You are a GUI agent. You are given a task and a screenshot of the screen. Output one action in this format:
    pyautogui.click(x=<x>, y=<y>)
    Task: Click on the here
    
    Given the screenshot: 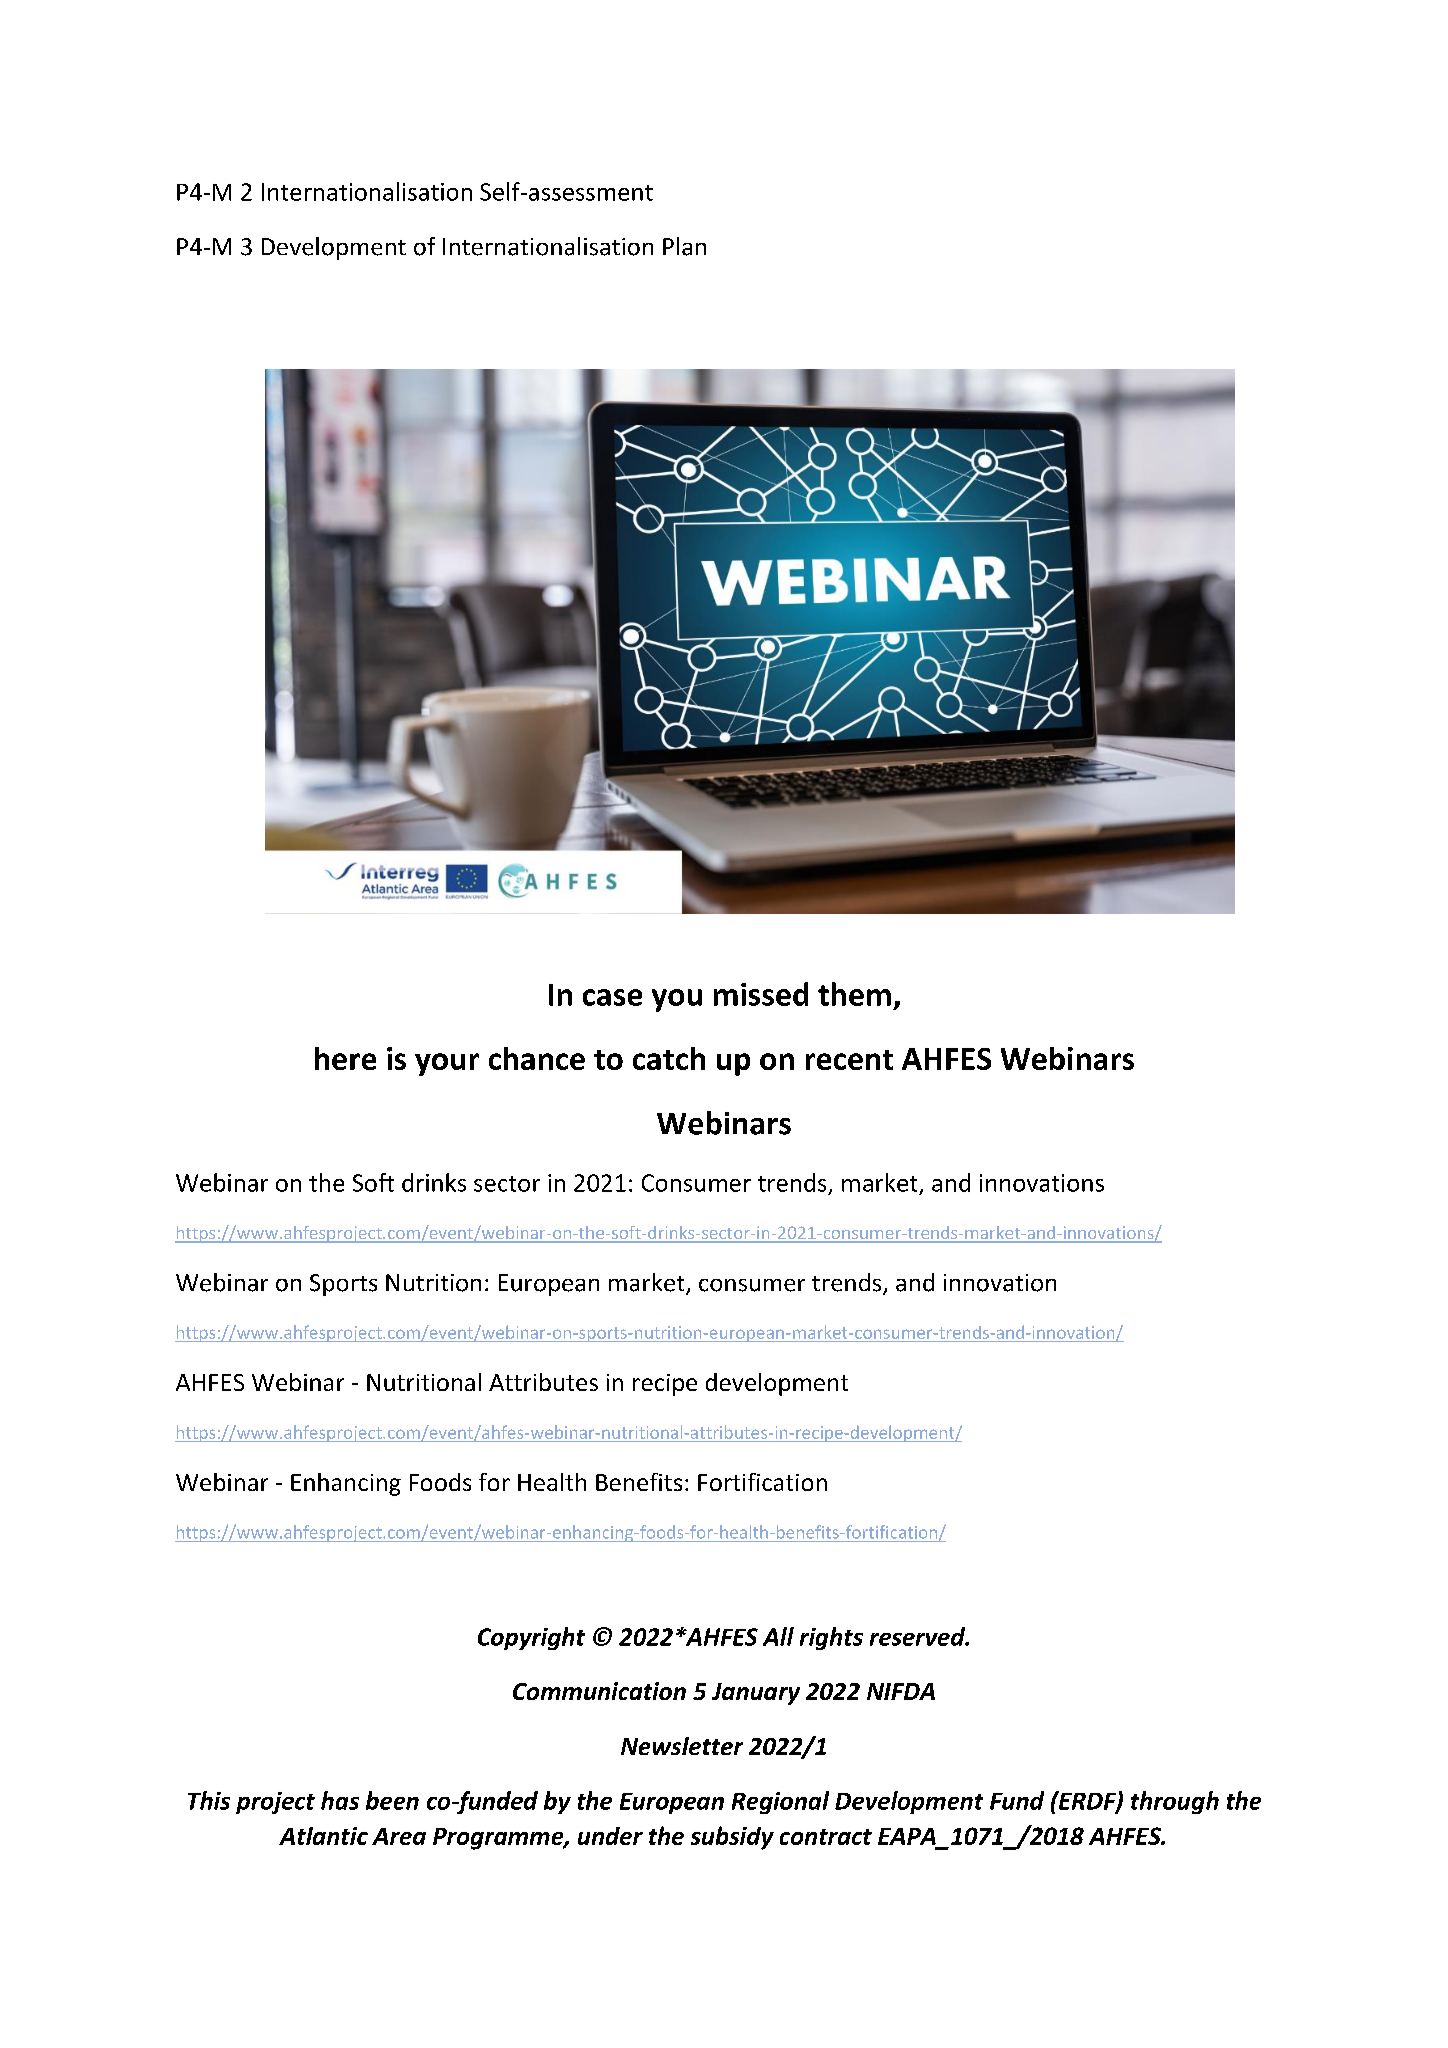 What is the action you would take?
    pyautogui.click(x=345, y=1058)
